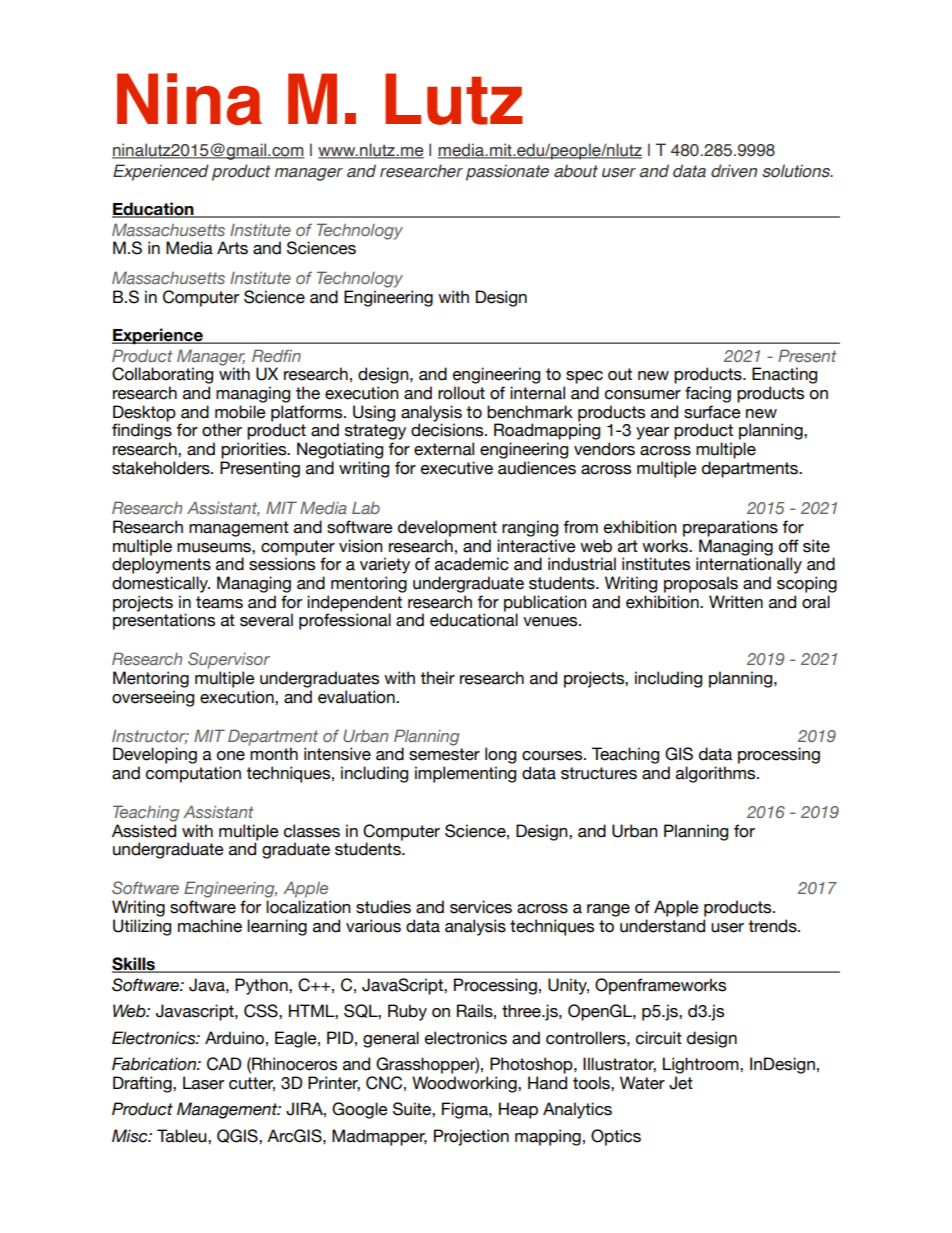  Describe the element at coordinates (437, 678) in the screenshot. I see `their` at that location.
